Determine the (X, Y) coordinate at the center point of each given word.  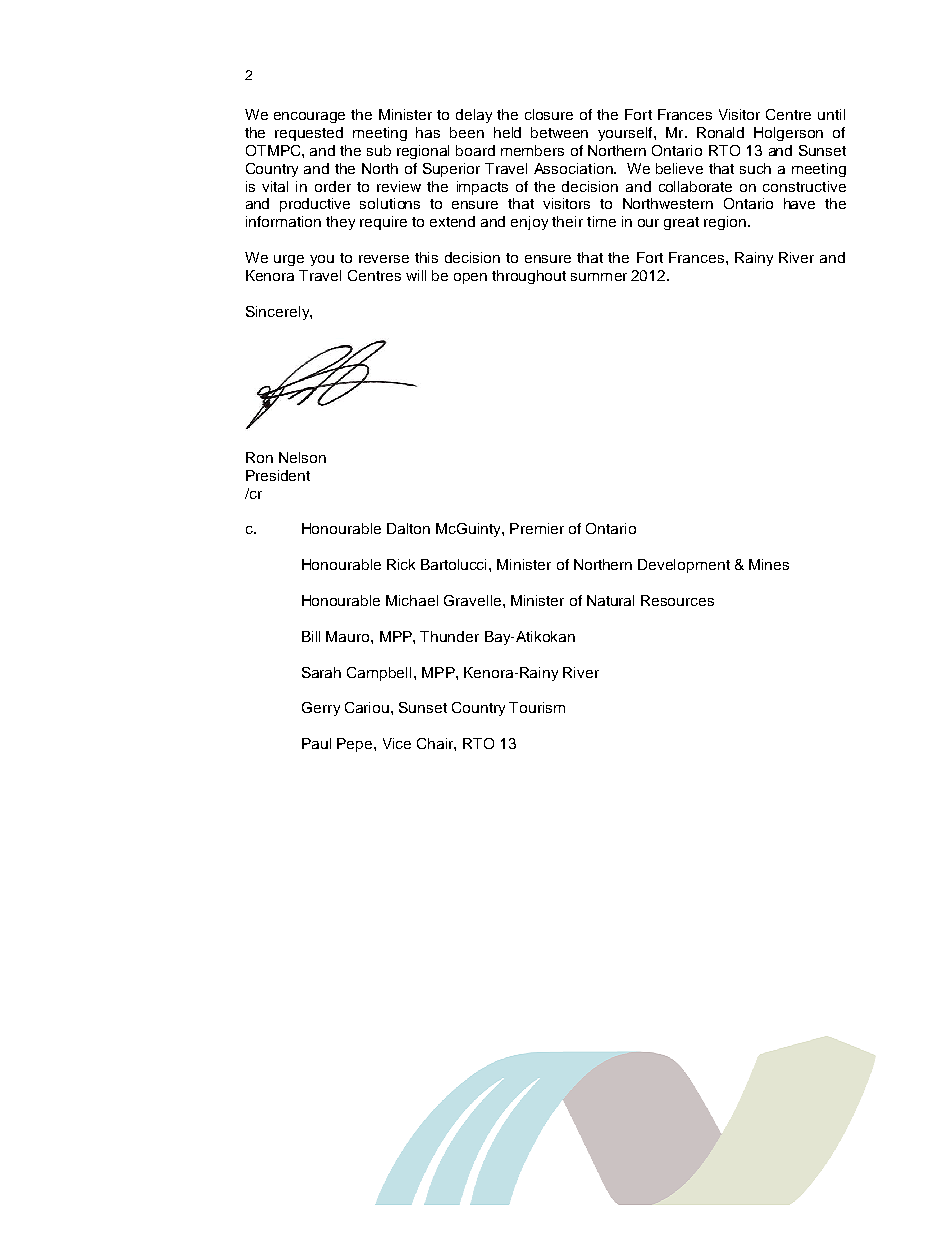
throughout (529, 277)
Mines (769, 564)
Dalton (408, 528)
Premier (537, 528)
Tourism (537, 707)
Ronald (720, 132)
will (416, 275)
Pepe (356, 745)
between (559, 132)
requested (309, 134)
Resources (677, 600)
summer (599, 277)
